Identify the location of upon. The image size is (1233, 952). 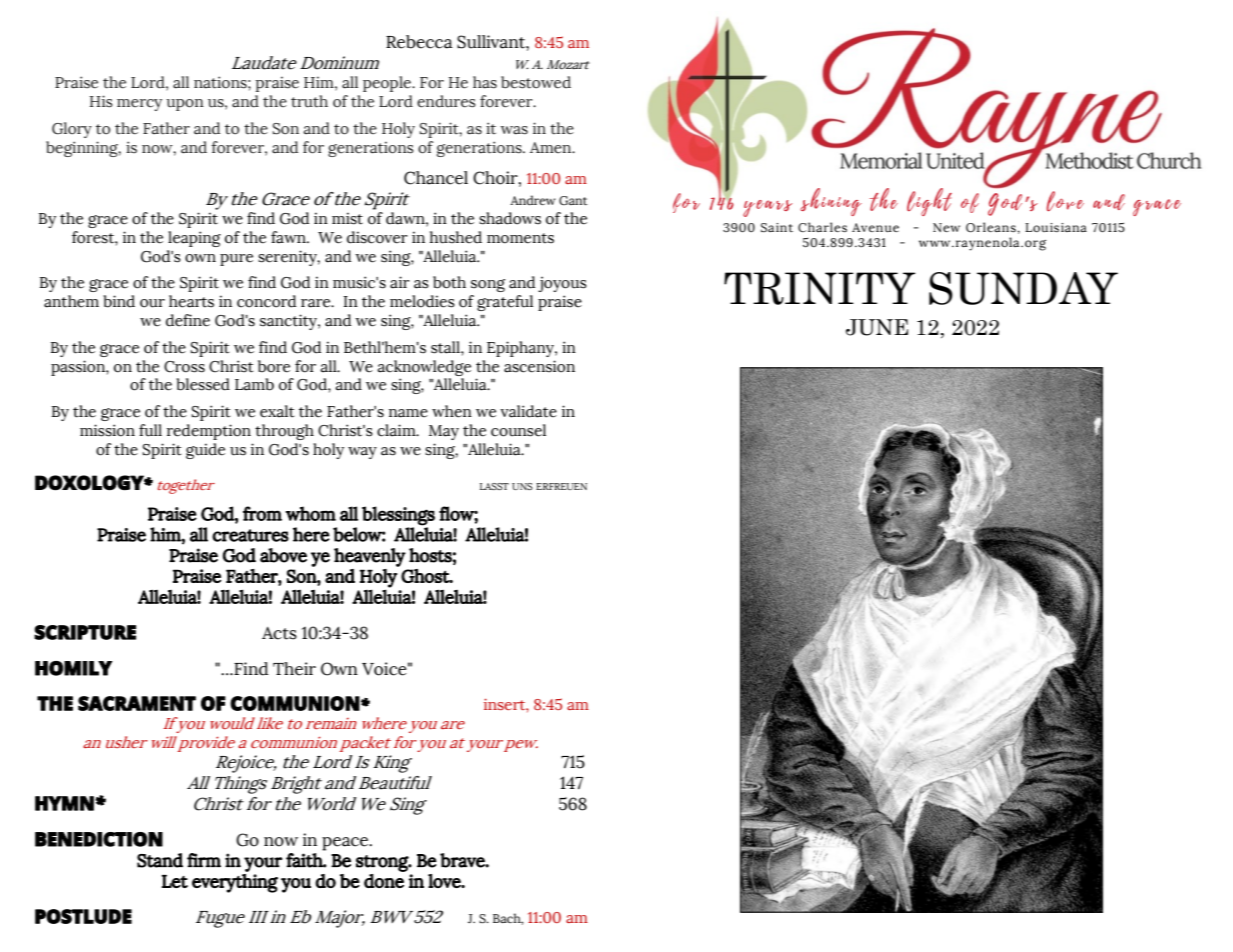
(185, 105).
